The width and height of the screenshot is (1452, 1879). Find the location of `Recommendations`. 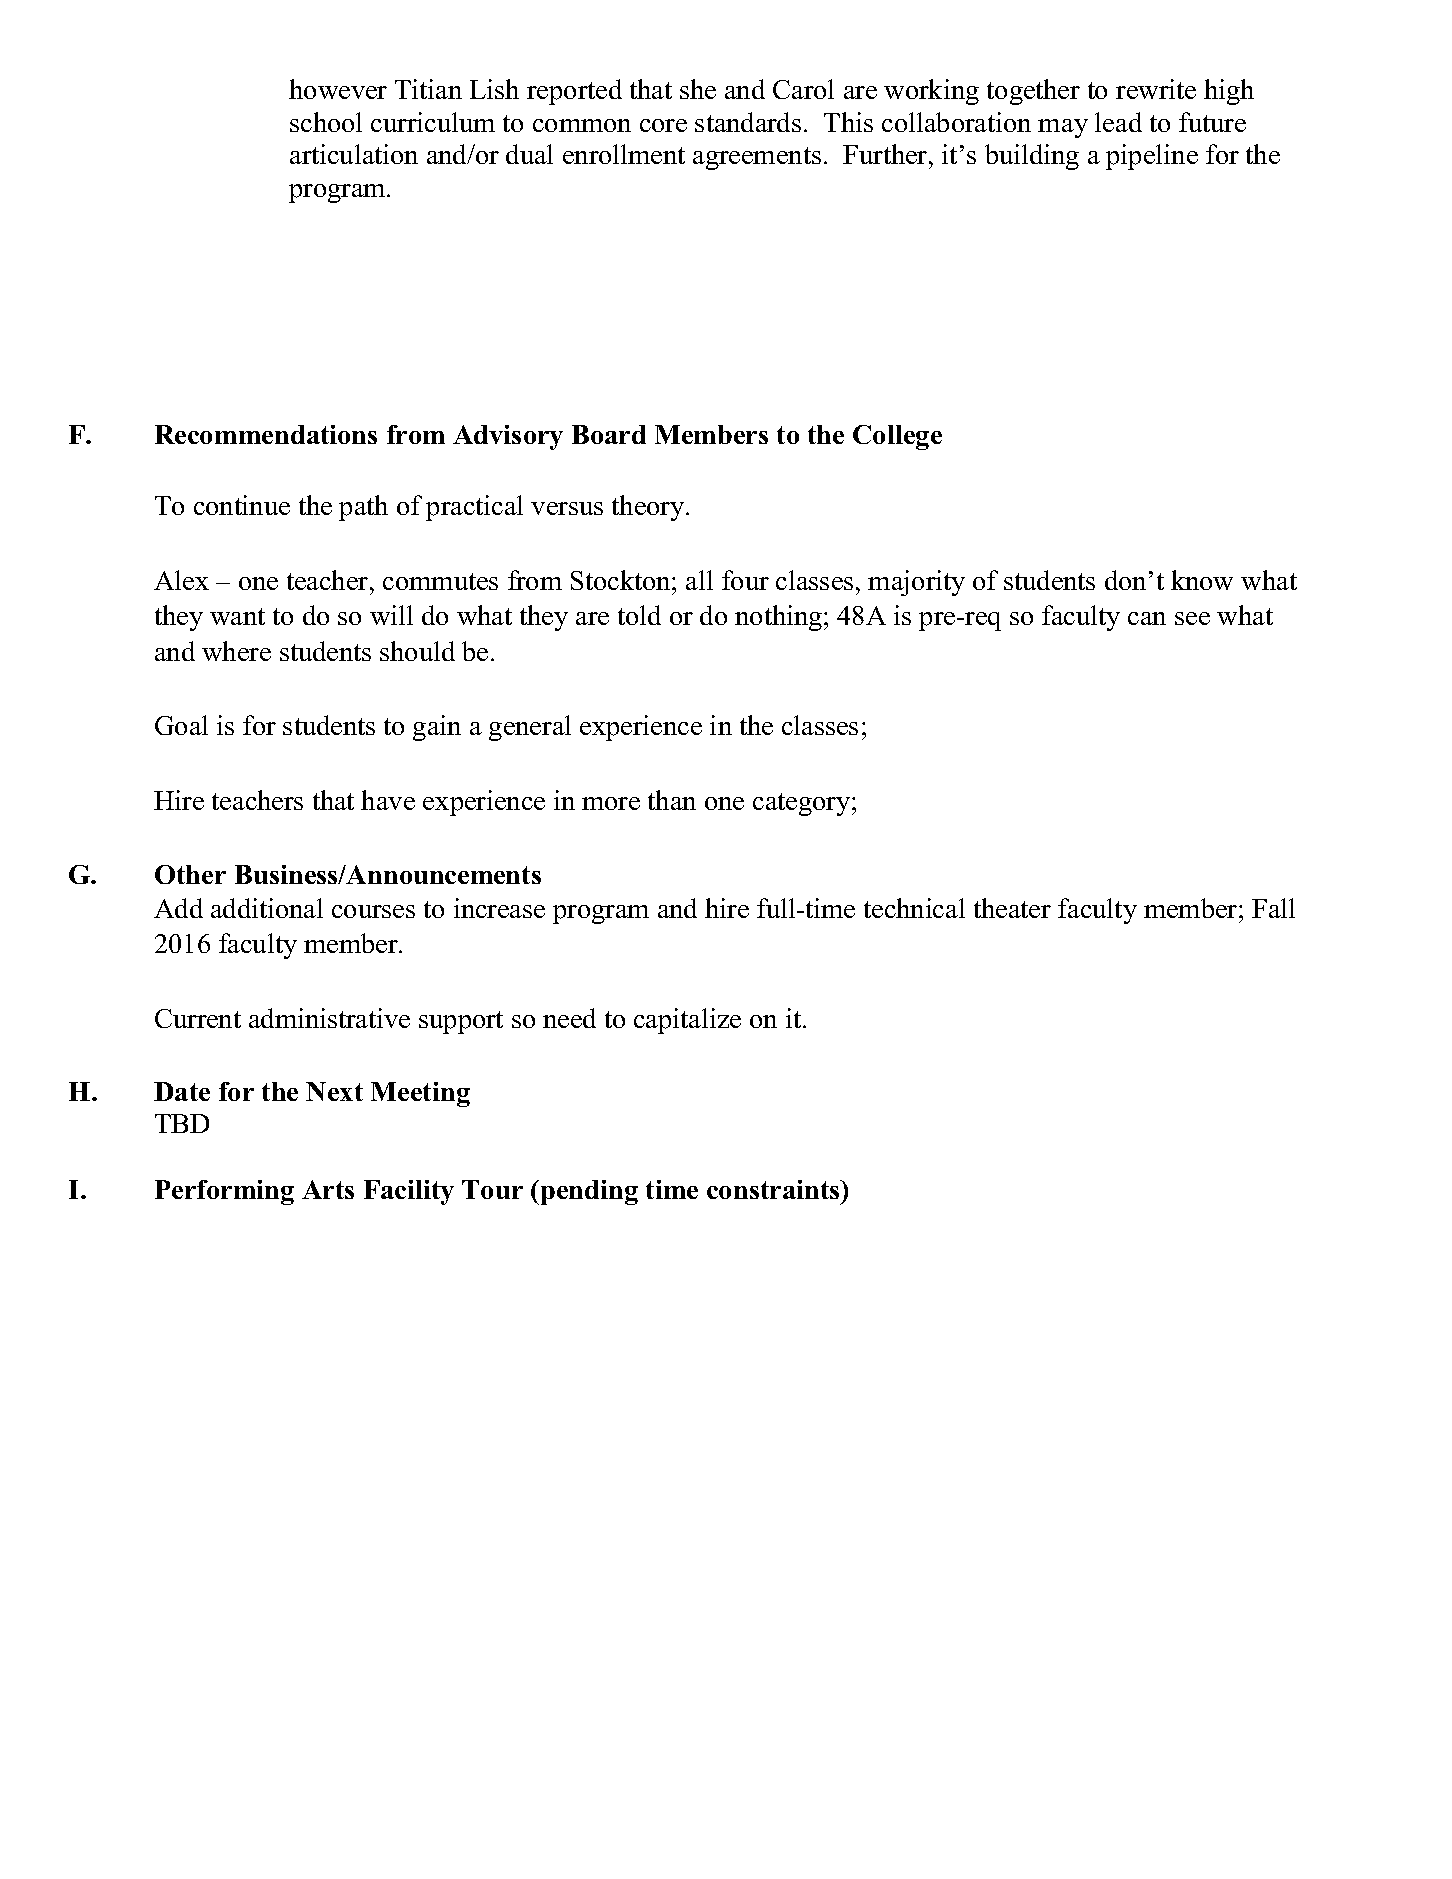

Recommendations is located at coordinates (266, 434).
